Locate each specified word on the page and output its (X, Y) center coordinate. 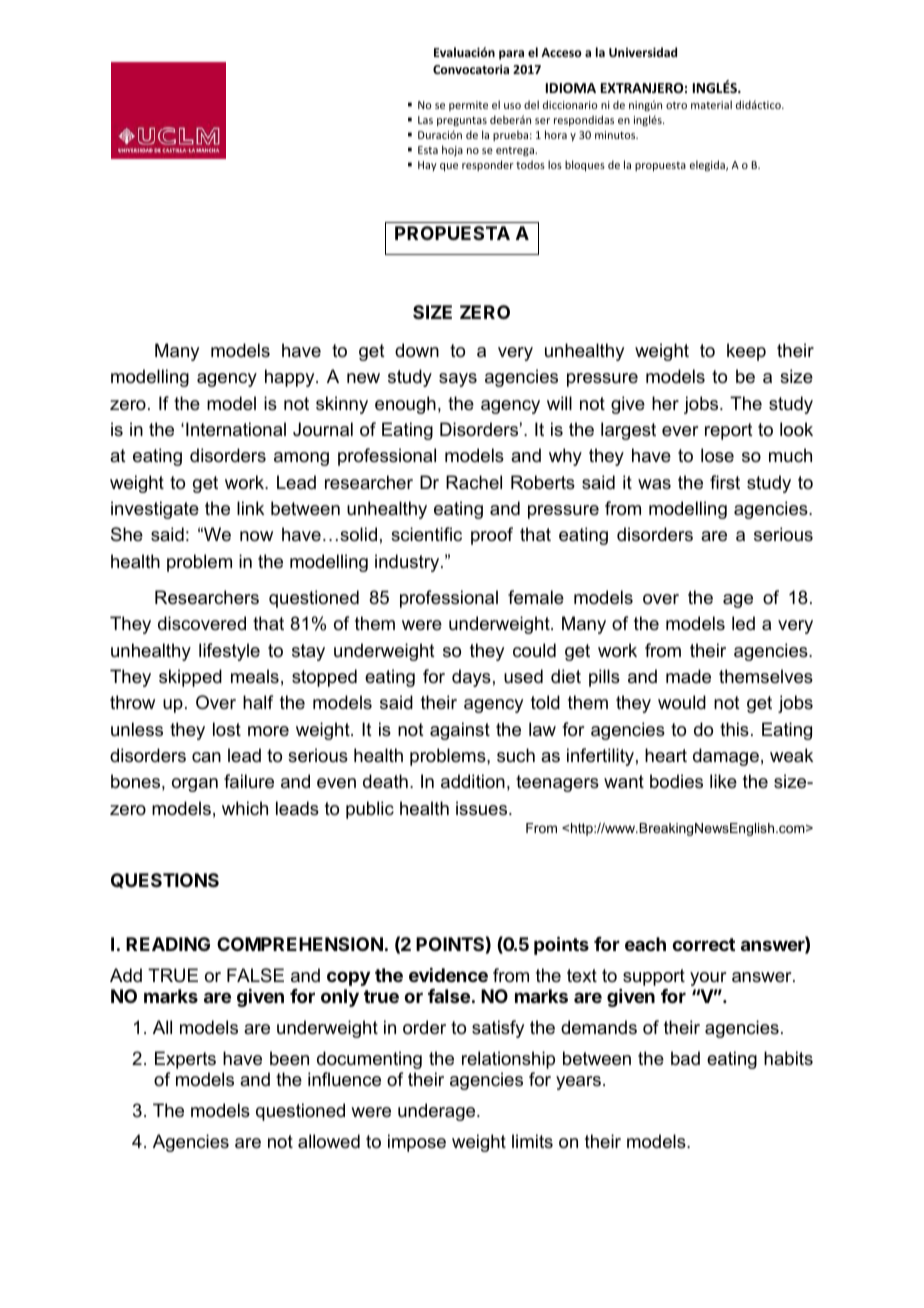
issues (483, 808)
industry (408, 563)
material (711, 104)
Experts (185, 1060)
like (723, 781)
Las (425, 120)
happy (291, 378)
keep (746, 352)
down (417, 350)
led (743, 623)
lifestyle (229, 652)
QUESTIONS (165, 880)
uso (512, 106)
